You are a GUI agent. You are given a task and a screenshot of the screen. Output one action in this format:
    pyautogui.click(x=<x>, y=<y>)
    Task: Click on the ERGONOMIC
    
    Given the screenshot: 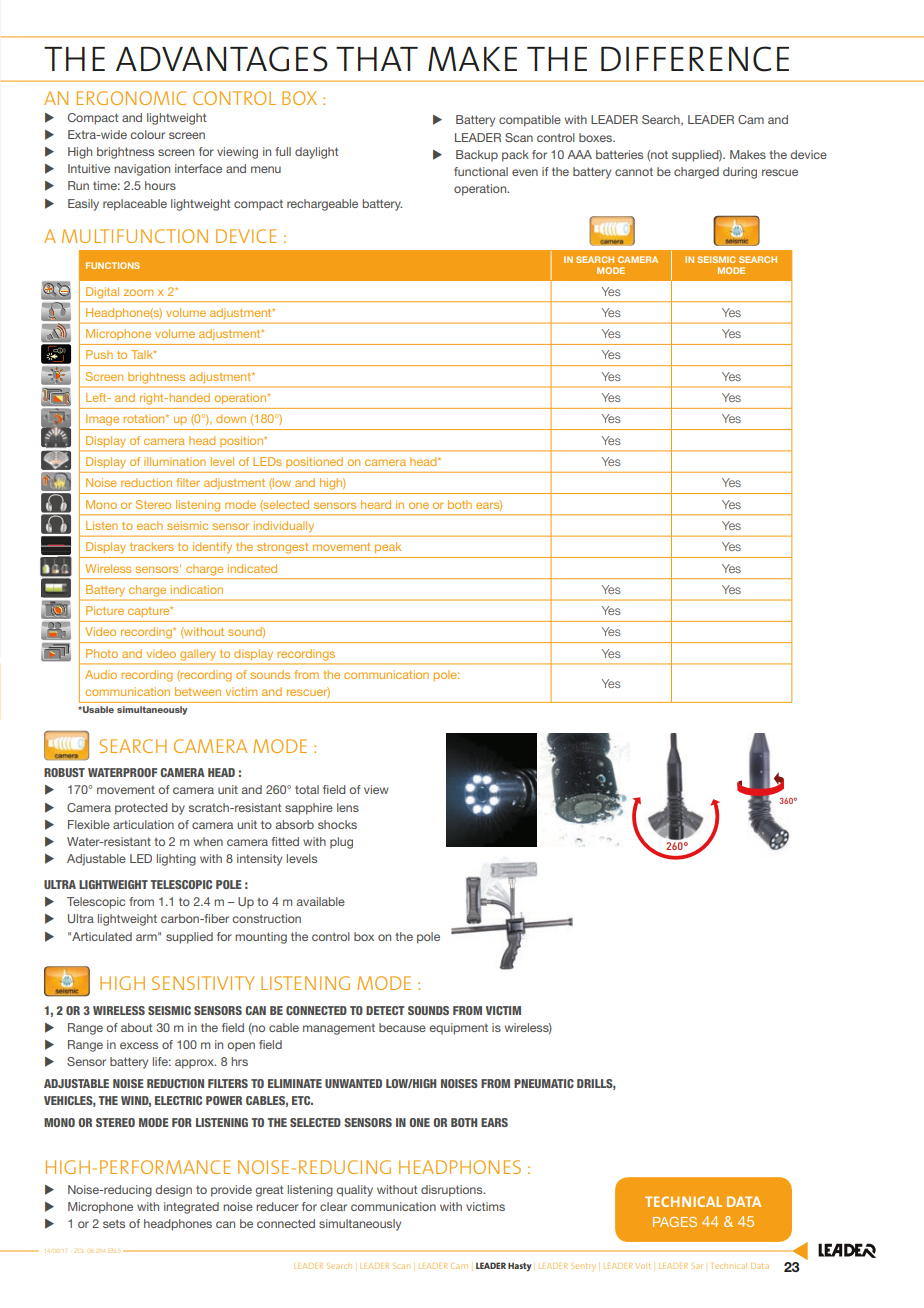 What is the action you would take?
    pyautogui.click(x=131, y=98)
